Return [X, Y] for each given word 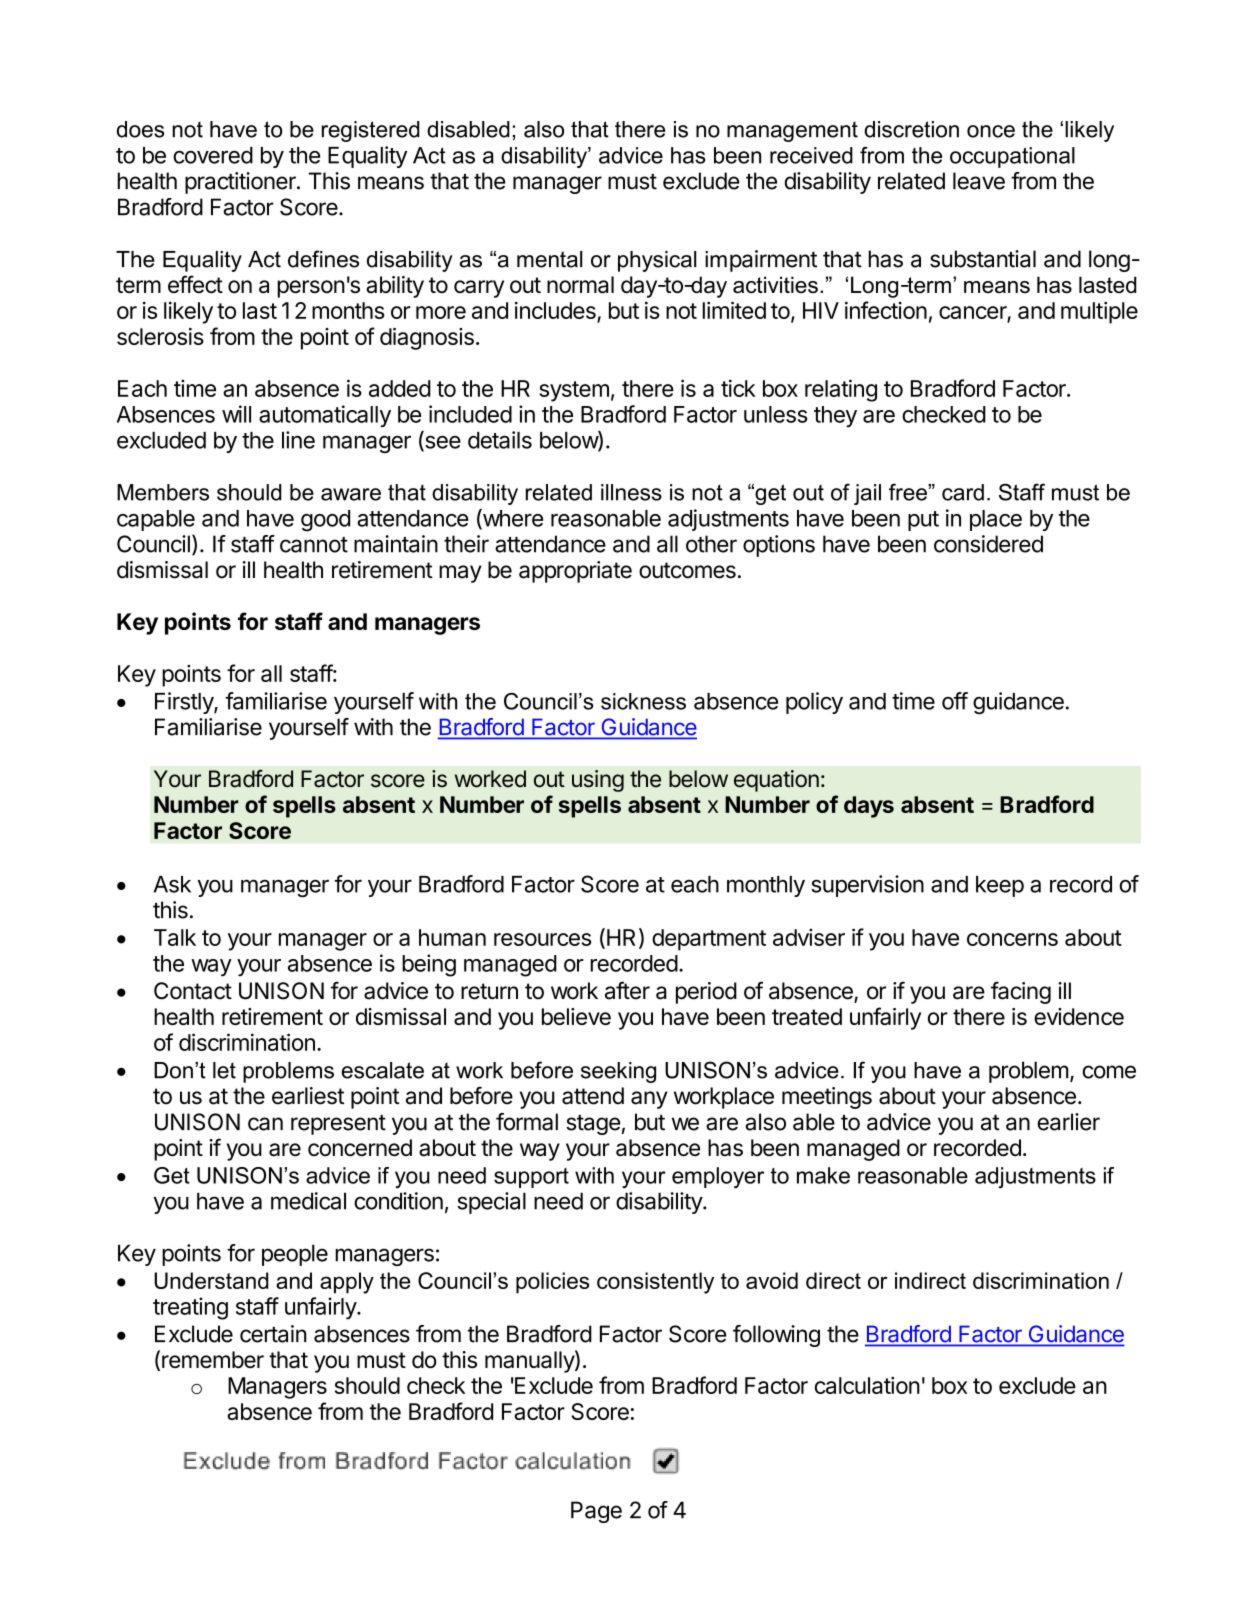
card [963, 492]
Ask [172, 884]
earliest [308, 1096]
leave [979, 181]
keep [1000, 886]
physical [657, 261]
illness [631, 492]
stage [593, 1125]
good [325, 521]
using [598, 781]
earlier [1068, 1122]
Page [596, 1512]
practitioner [241, 183]
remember [213, 1359]
